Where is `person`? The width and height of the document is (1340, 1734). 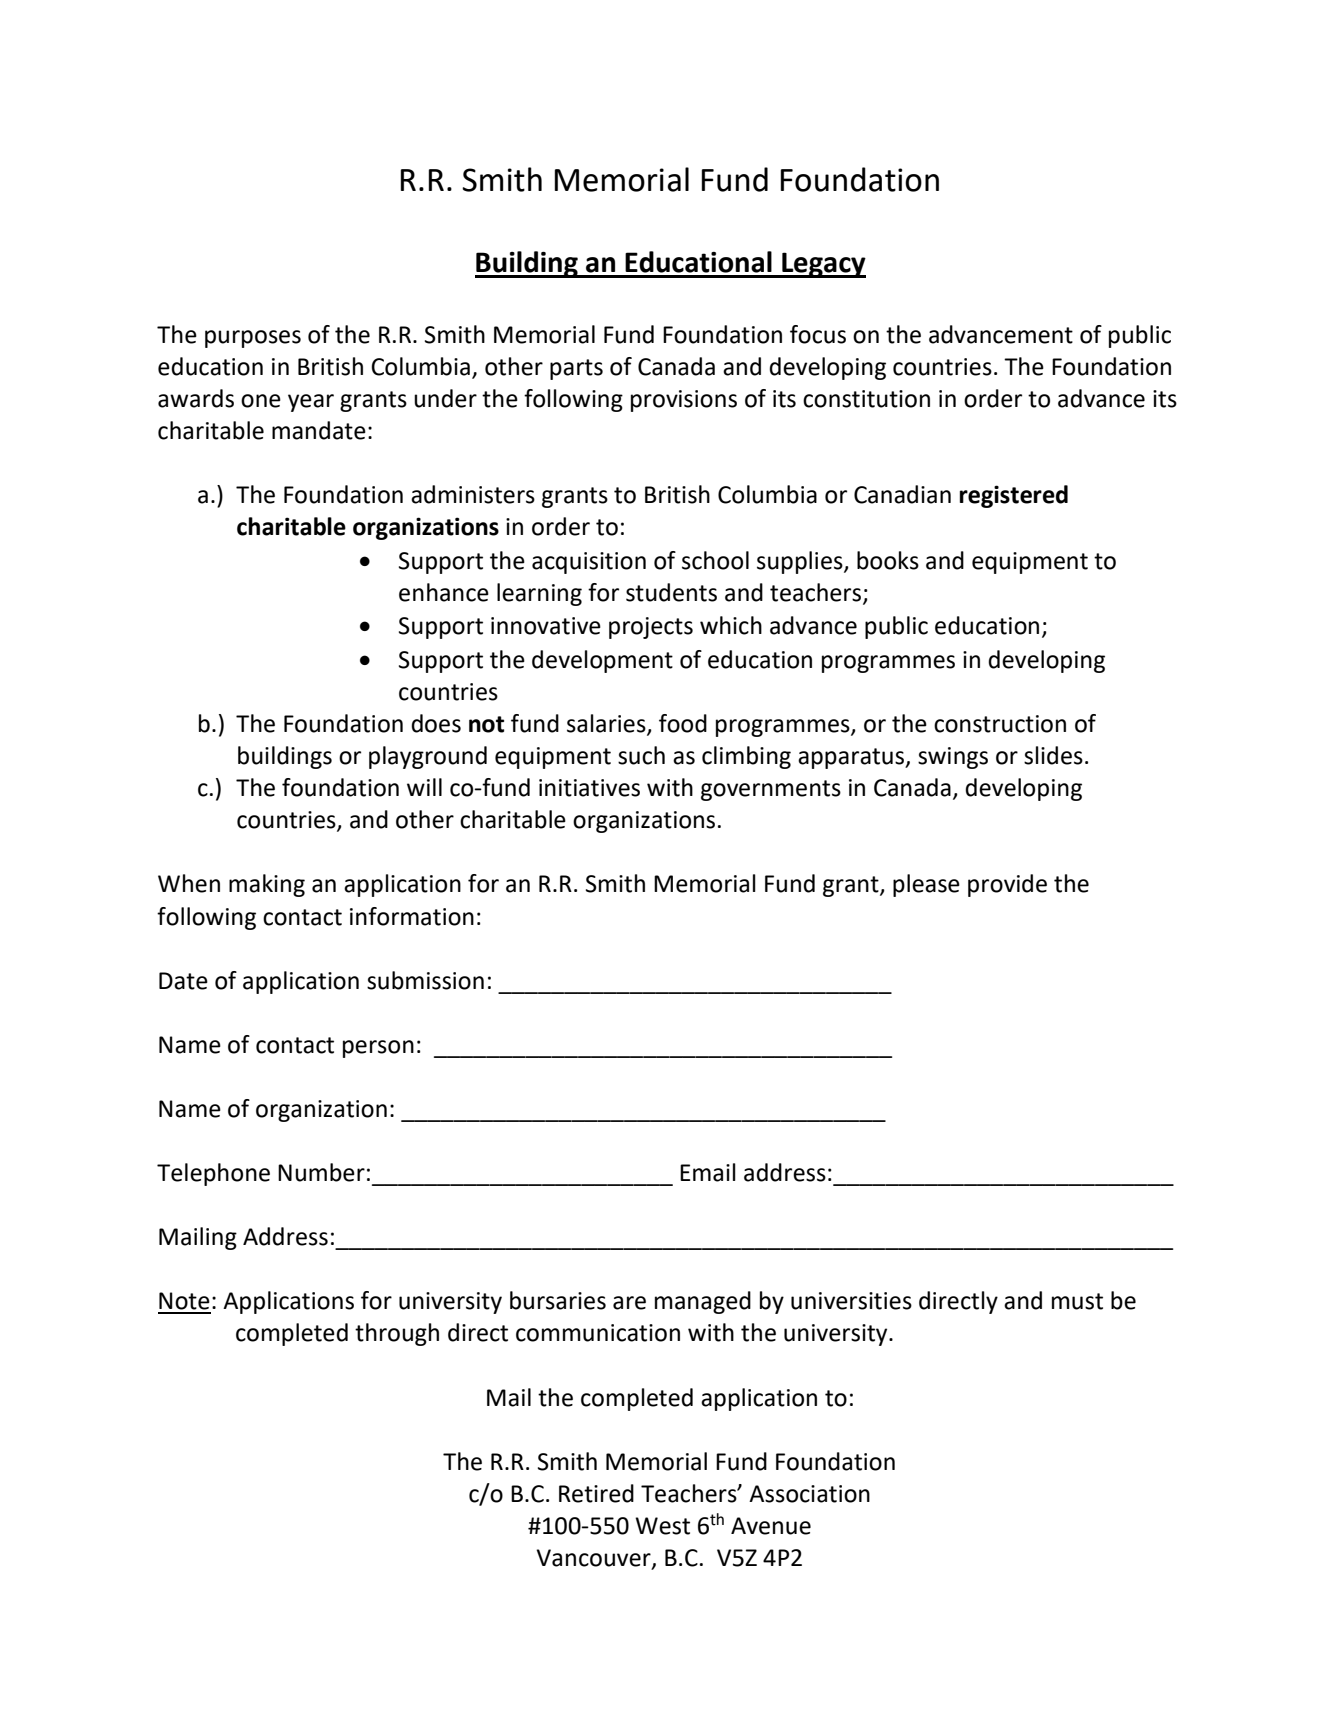 person is located at coordinates (378, 1049).
